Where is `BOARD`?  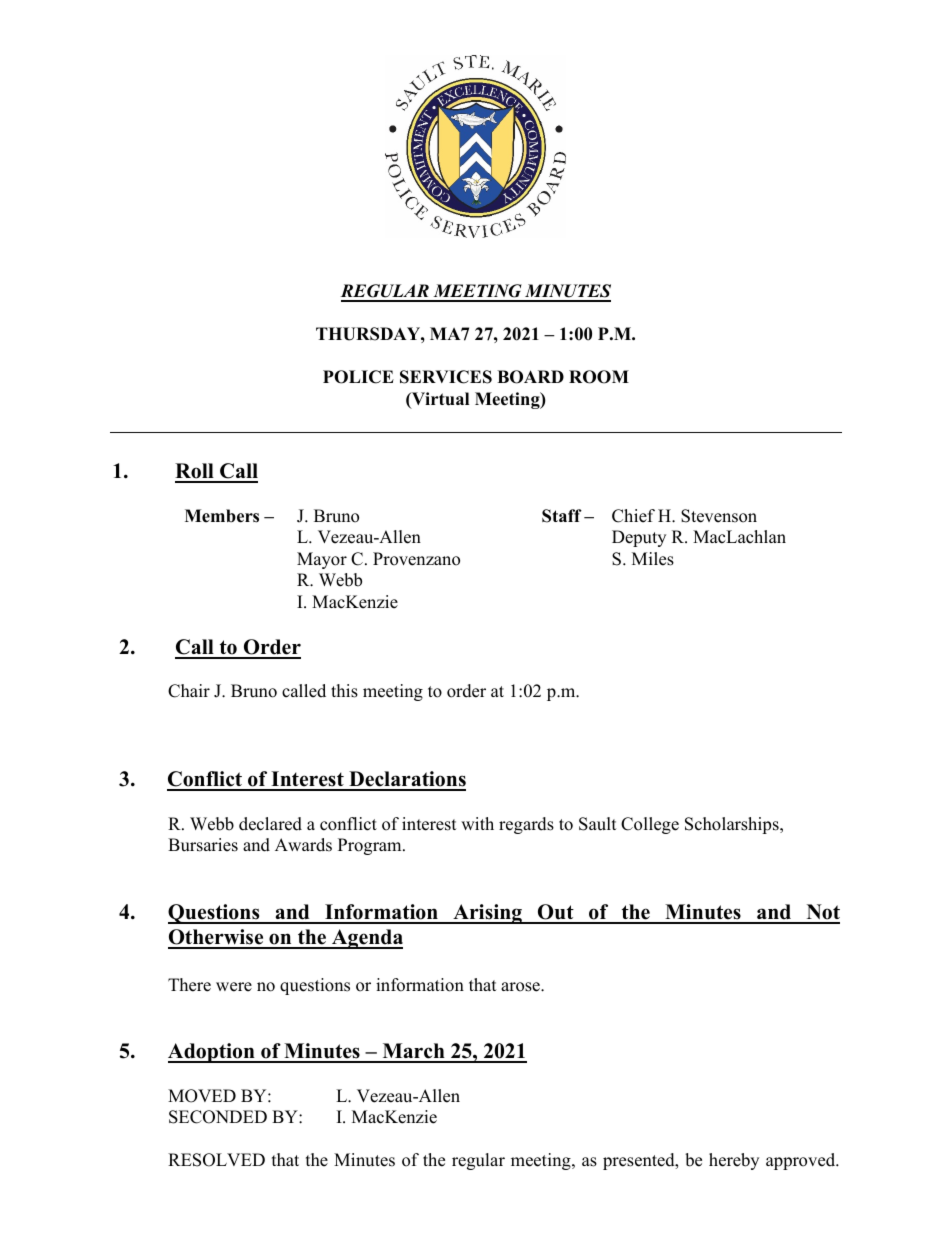 BOARD is located at coordinates (530, 377).
